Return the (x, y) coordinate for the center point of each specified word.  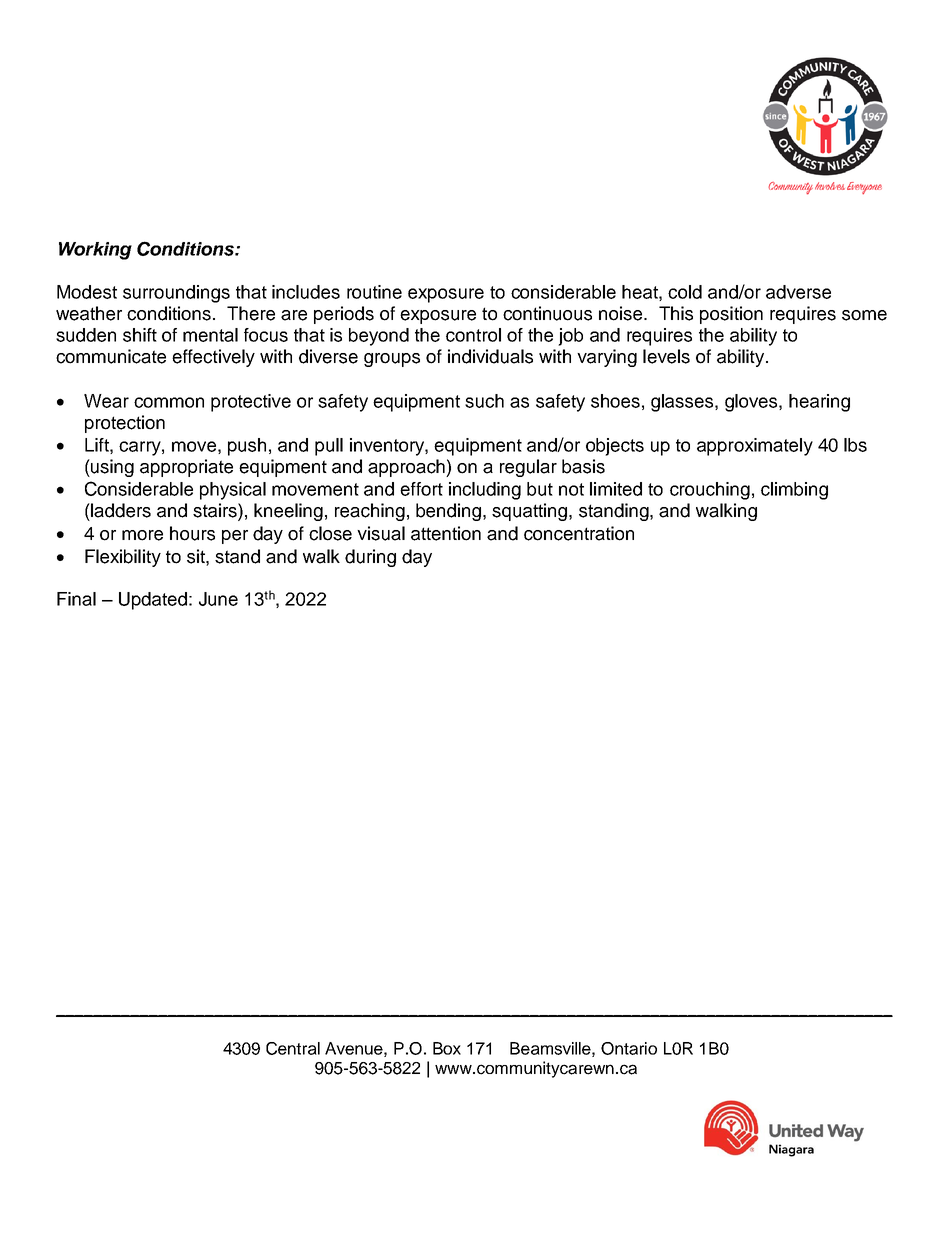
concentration (579, 533)
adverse (798, 292)
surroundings (176, 294)
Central (293, 1048)
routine (374, 292)
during (370, 558)
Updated (153, 601)
